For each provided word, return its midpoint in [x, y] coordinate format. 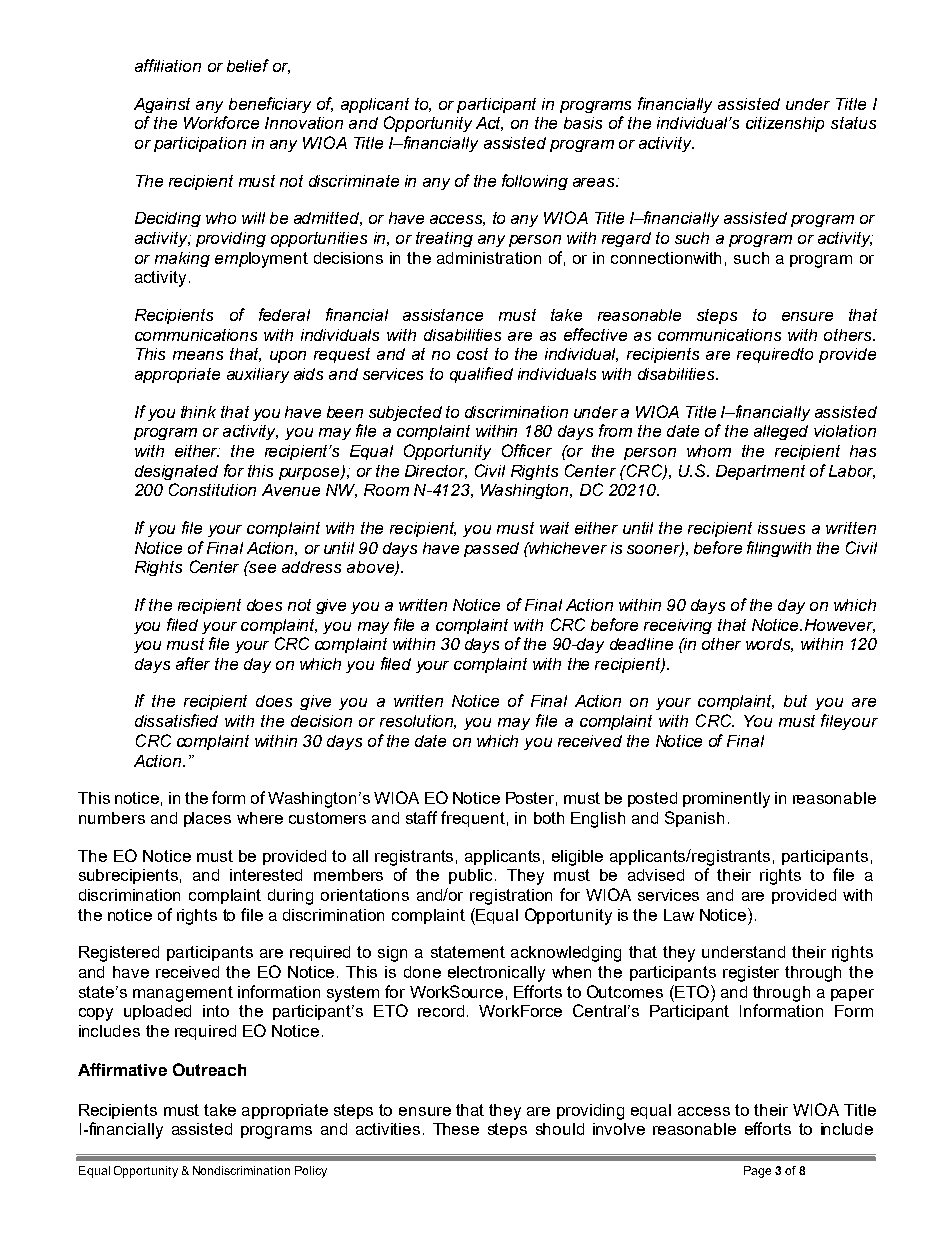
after [193, 663]
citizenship [785, 124]
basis [583, 123]
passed [491, 549]
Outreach [209, 1069]
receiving [678, 626]
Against [162, 105]
